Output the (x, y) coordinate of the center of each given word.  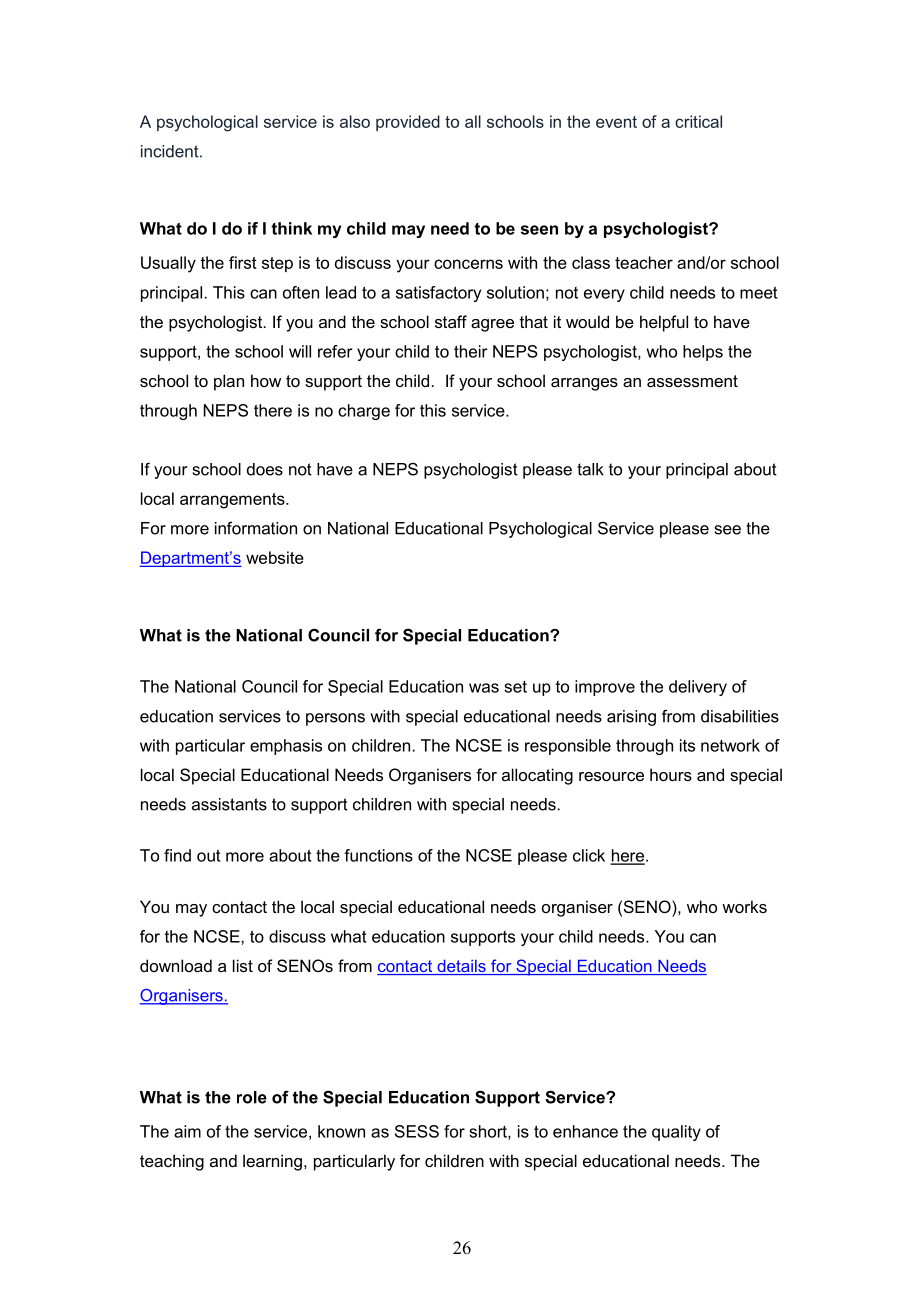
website (275, 557)
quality (676, 1133)
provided (408, 123)
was (484, 688)
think (291, 228)
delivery (698, 688)
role (252, 1097)
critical (698, 121)
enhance (585, 1131)
